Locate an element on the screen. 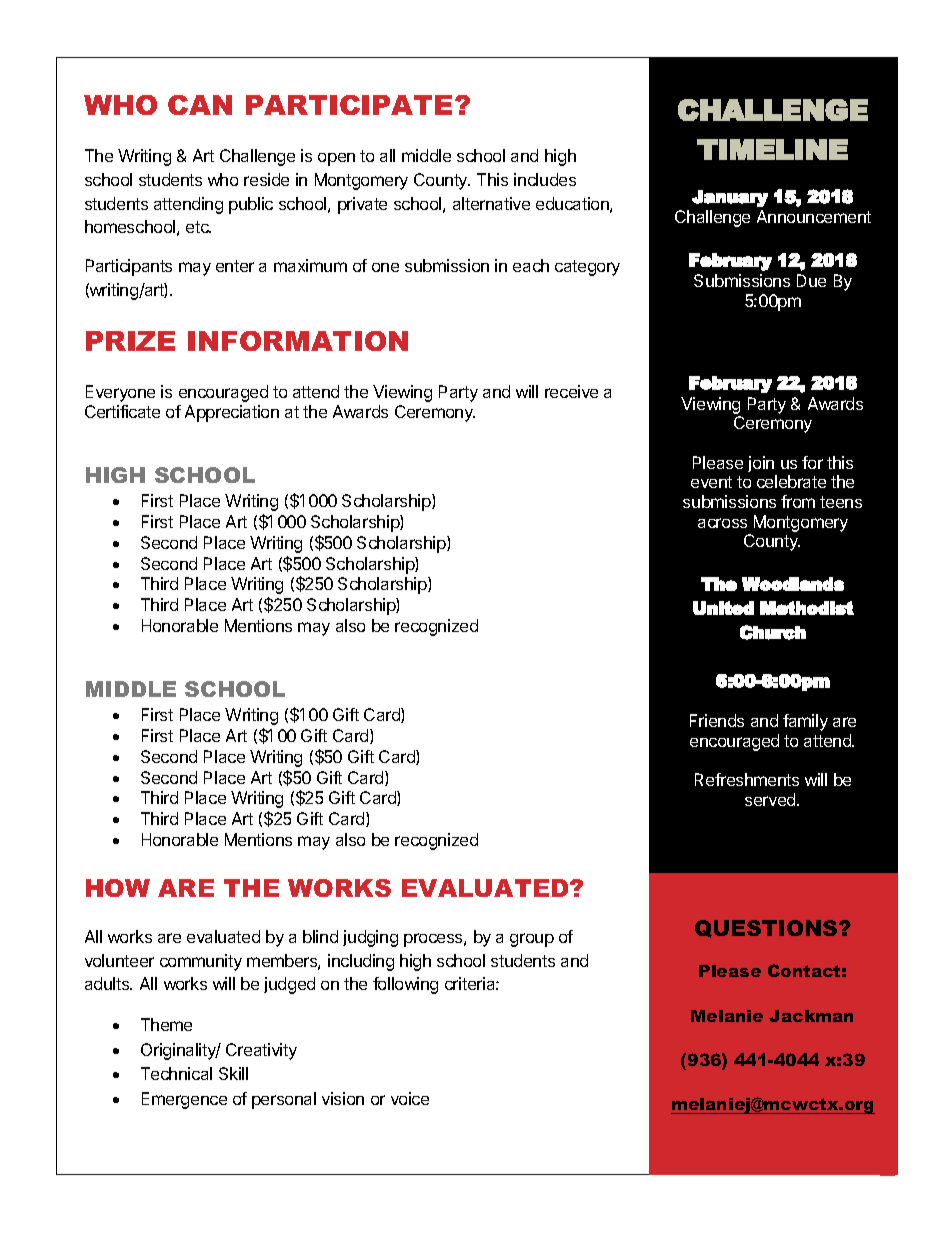  voice is located at coordinates (410, 1098).
